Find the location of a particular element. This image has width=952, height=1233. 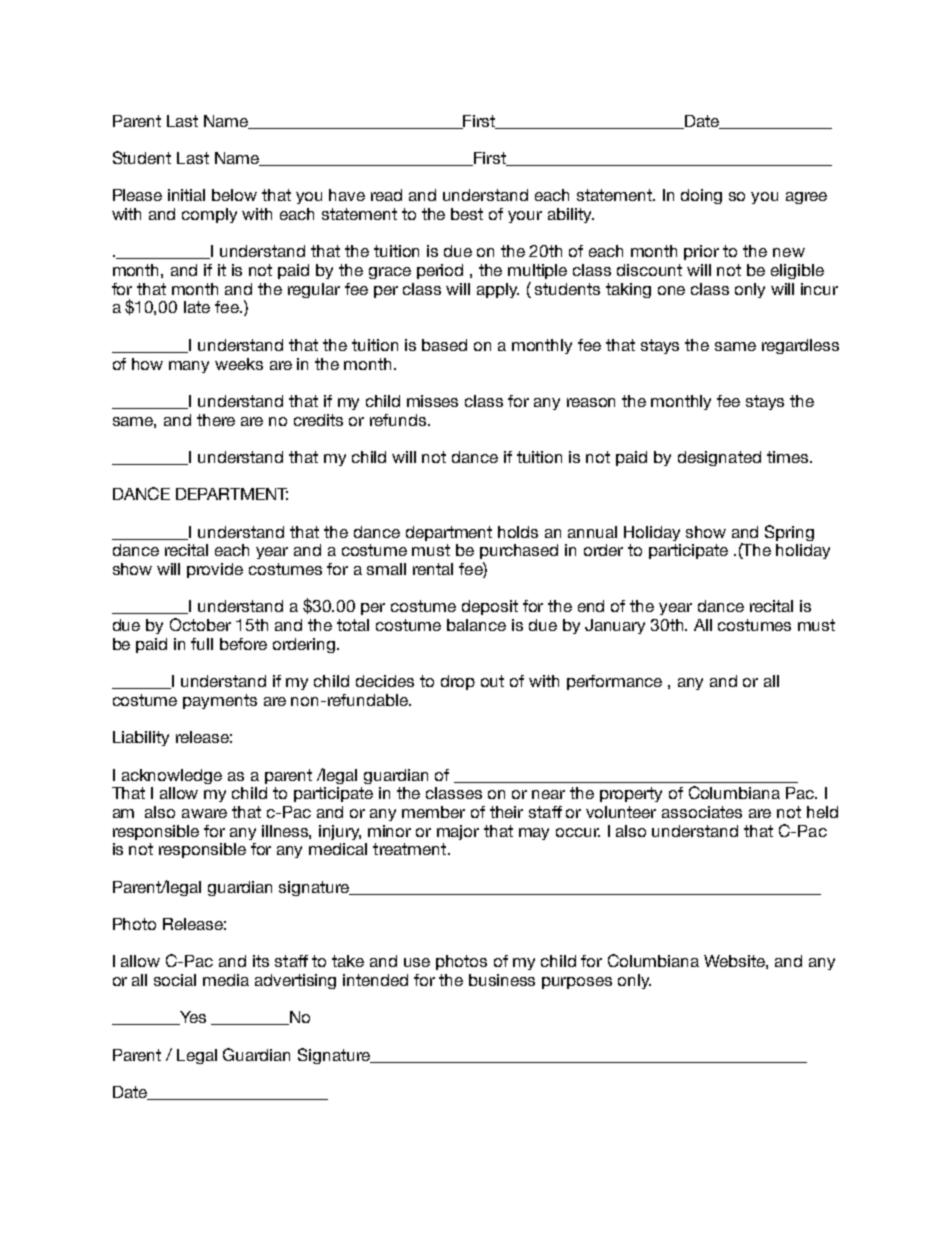

comply is located at coordinates (209, 215).
